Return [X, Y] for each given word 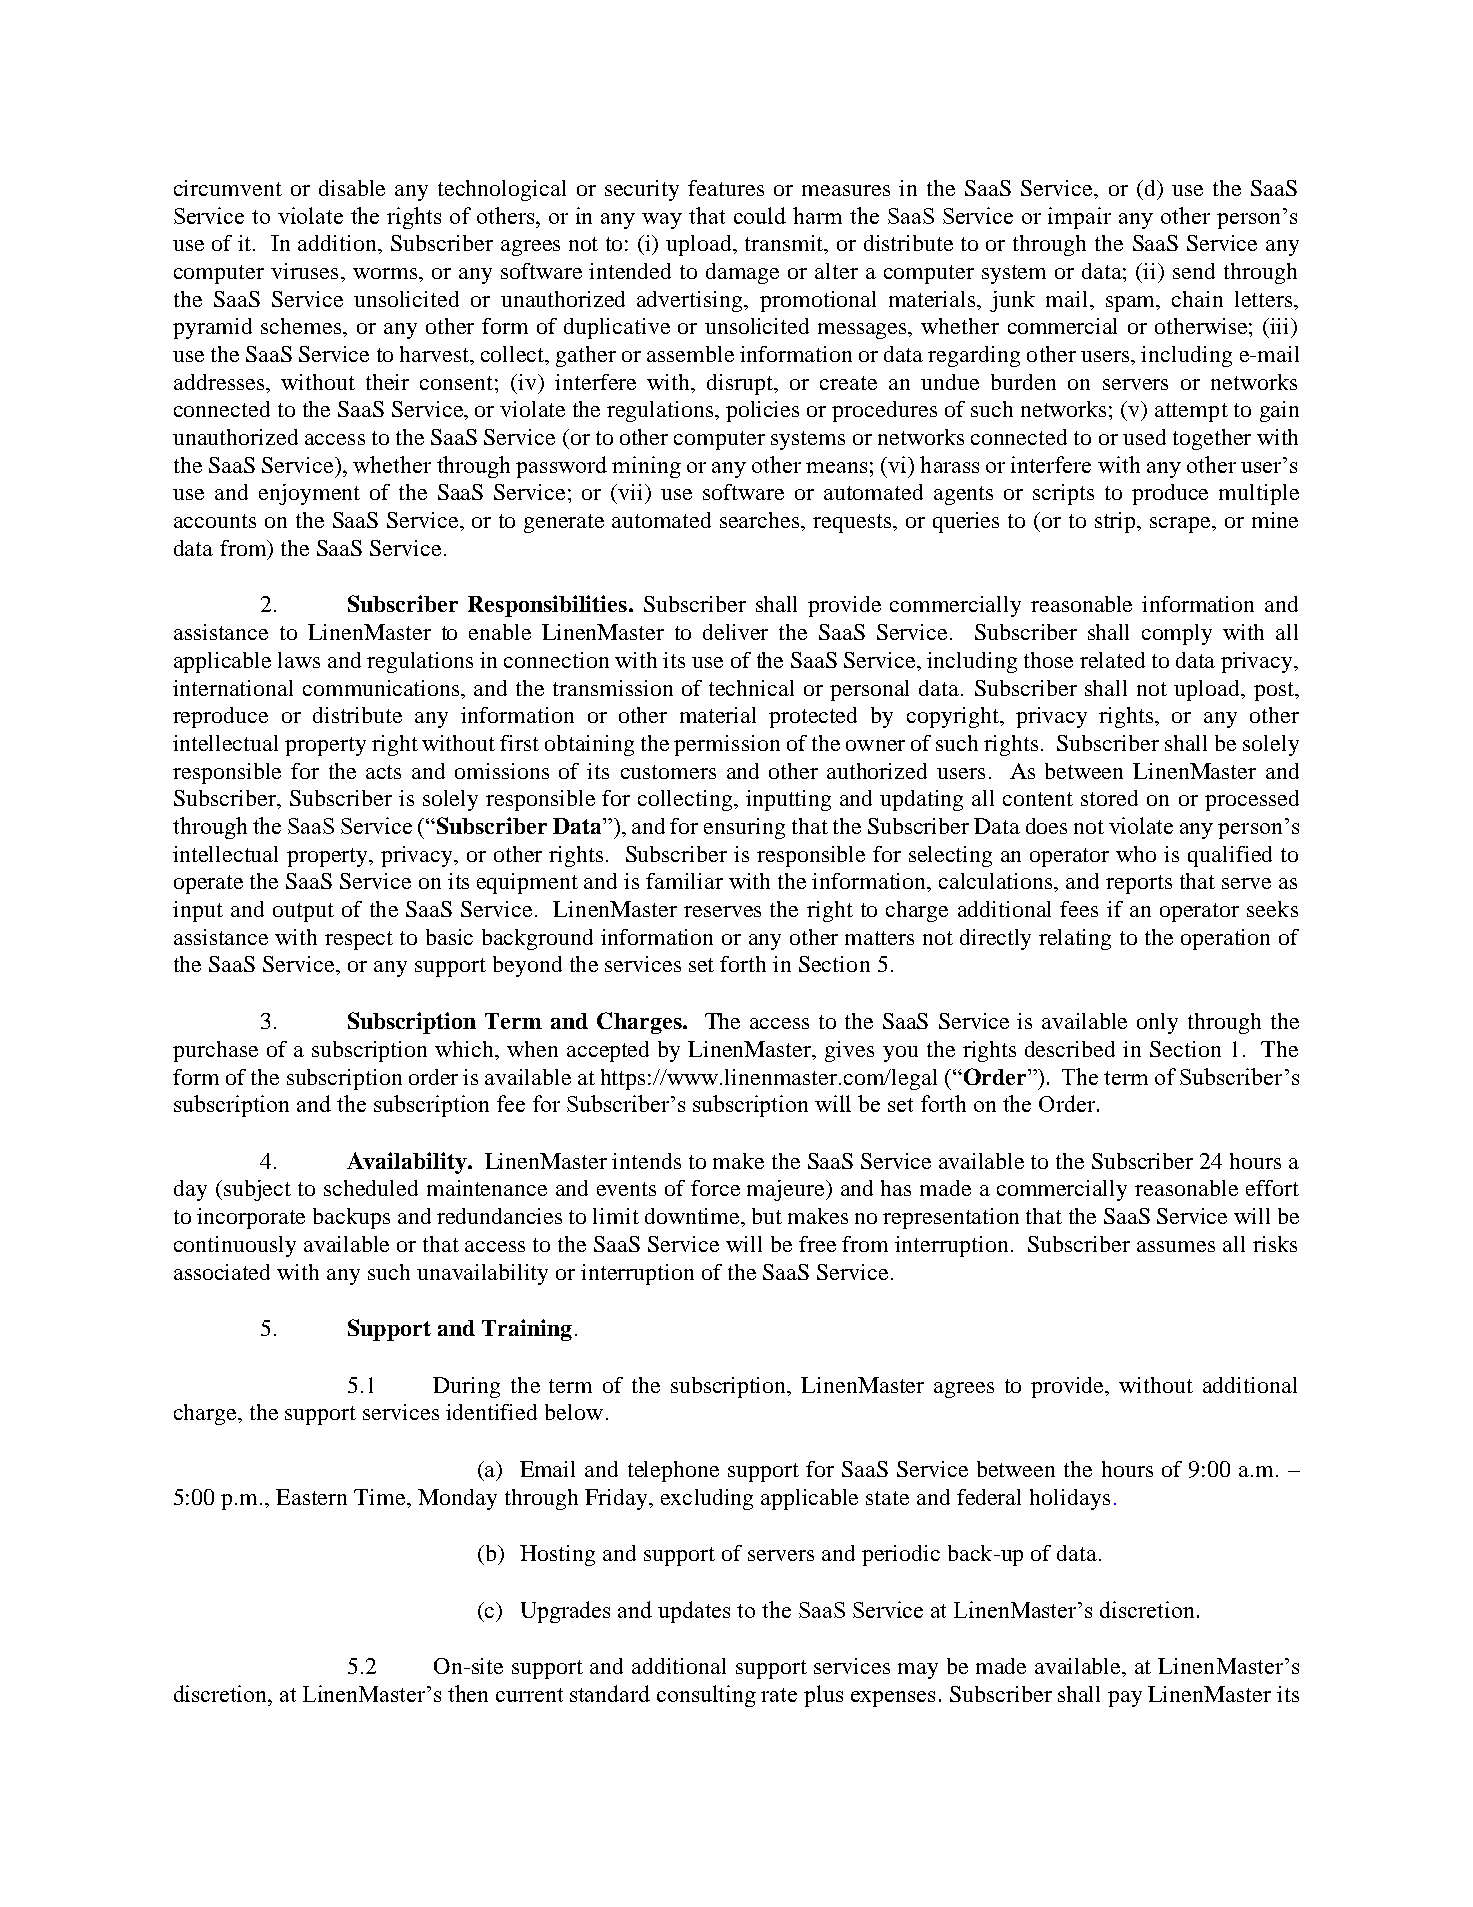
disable [352, 188]
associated [222, 1272]
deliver [735, 632]
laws [299, 660]
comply [1177, 634]
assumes [1176, 1246]
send [1194, 271]
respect [359, 940]
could [760, 215]
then [468, 1693]
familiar [684, 881]
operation [1225, 939]
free [817, 1244]
